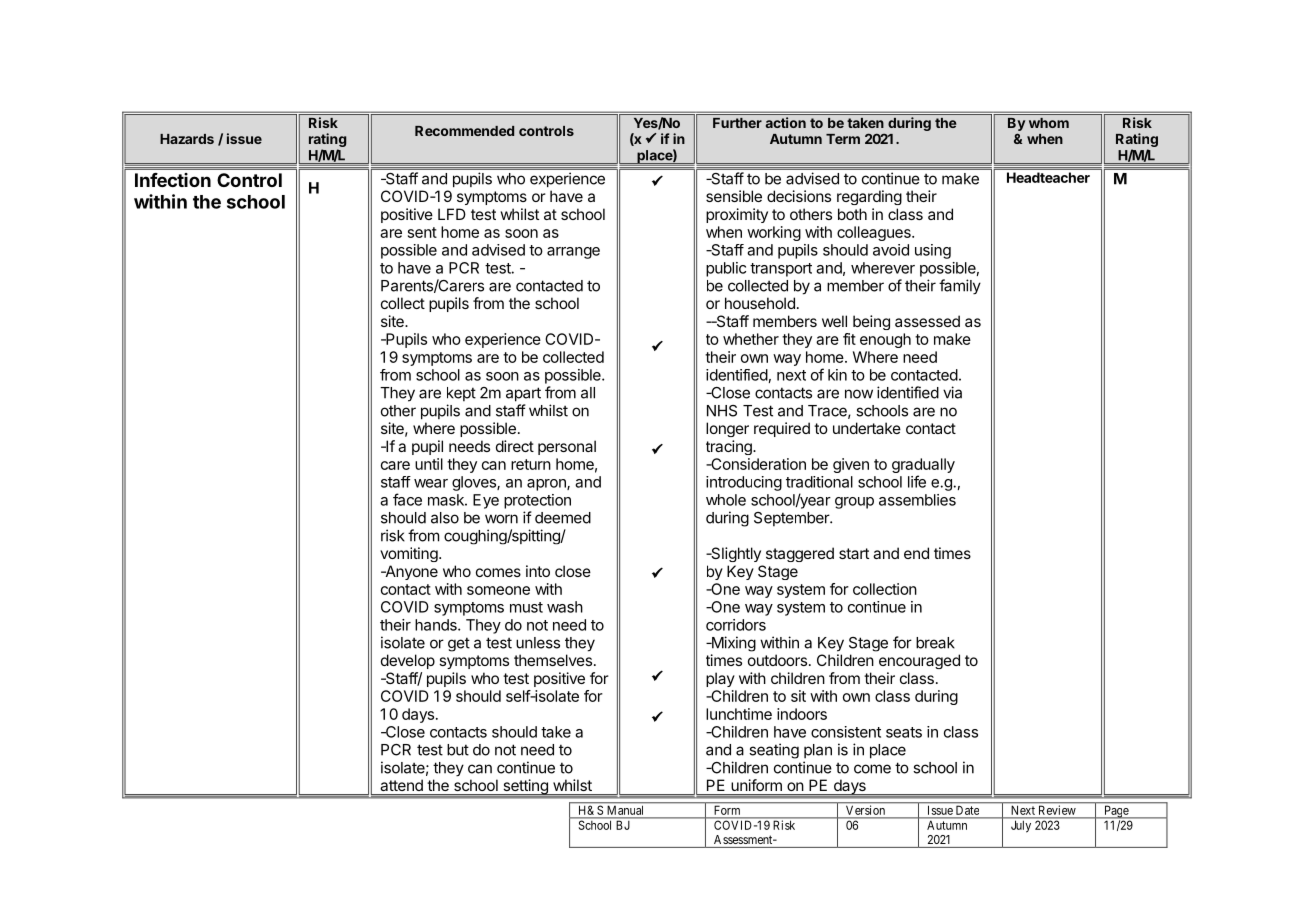  I want to click on personal, so click(567, 447).
